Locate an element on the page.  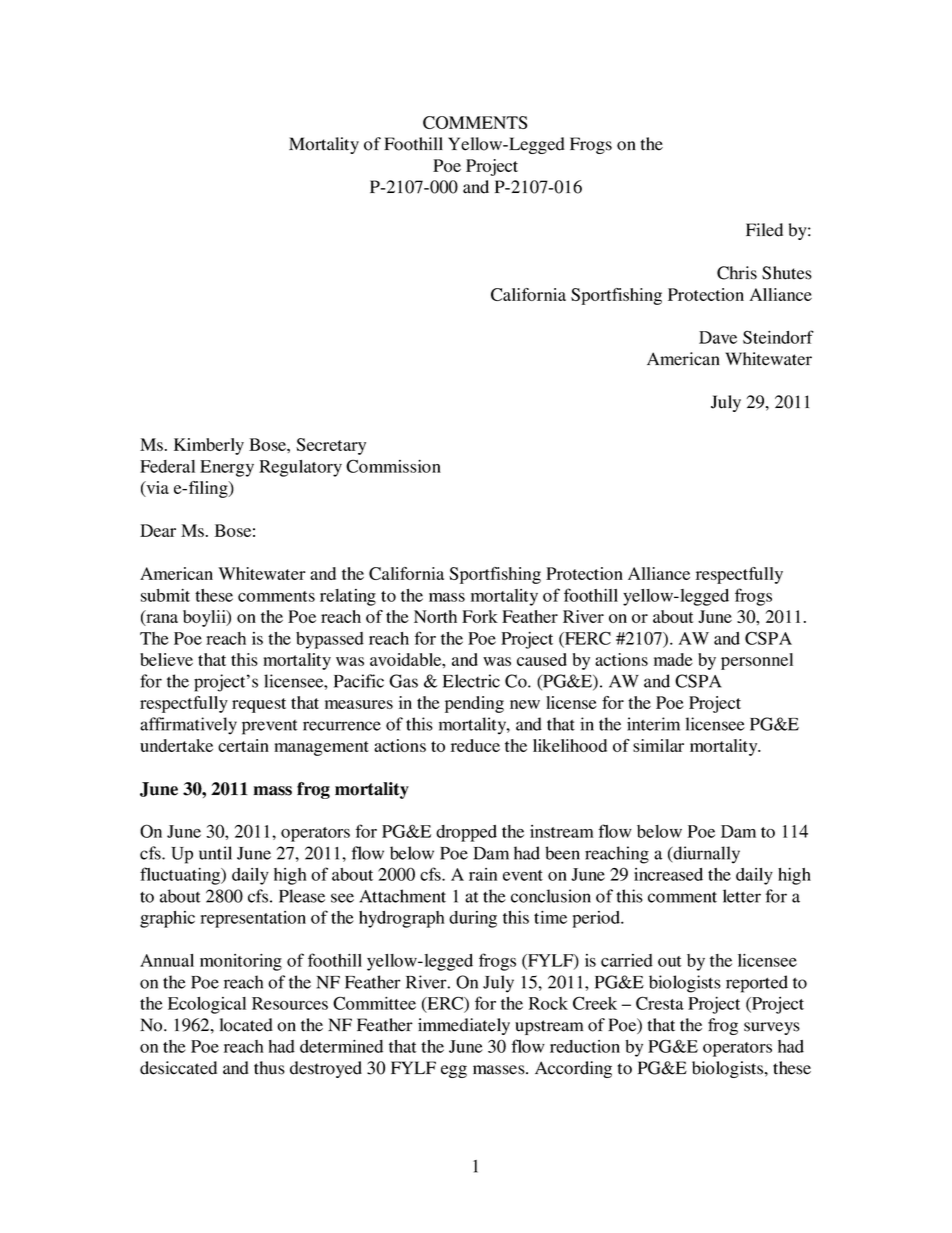
located is located at coordinates (246, 1025).
